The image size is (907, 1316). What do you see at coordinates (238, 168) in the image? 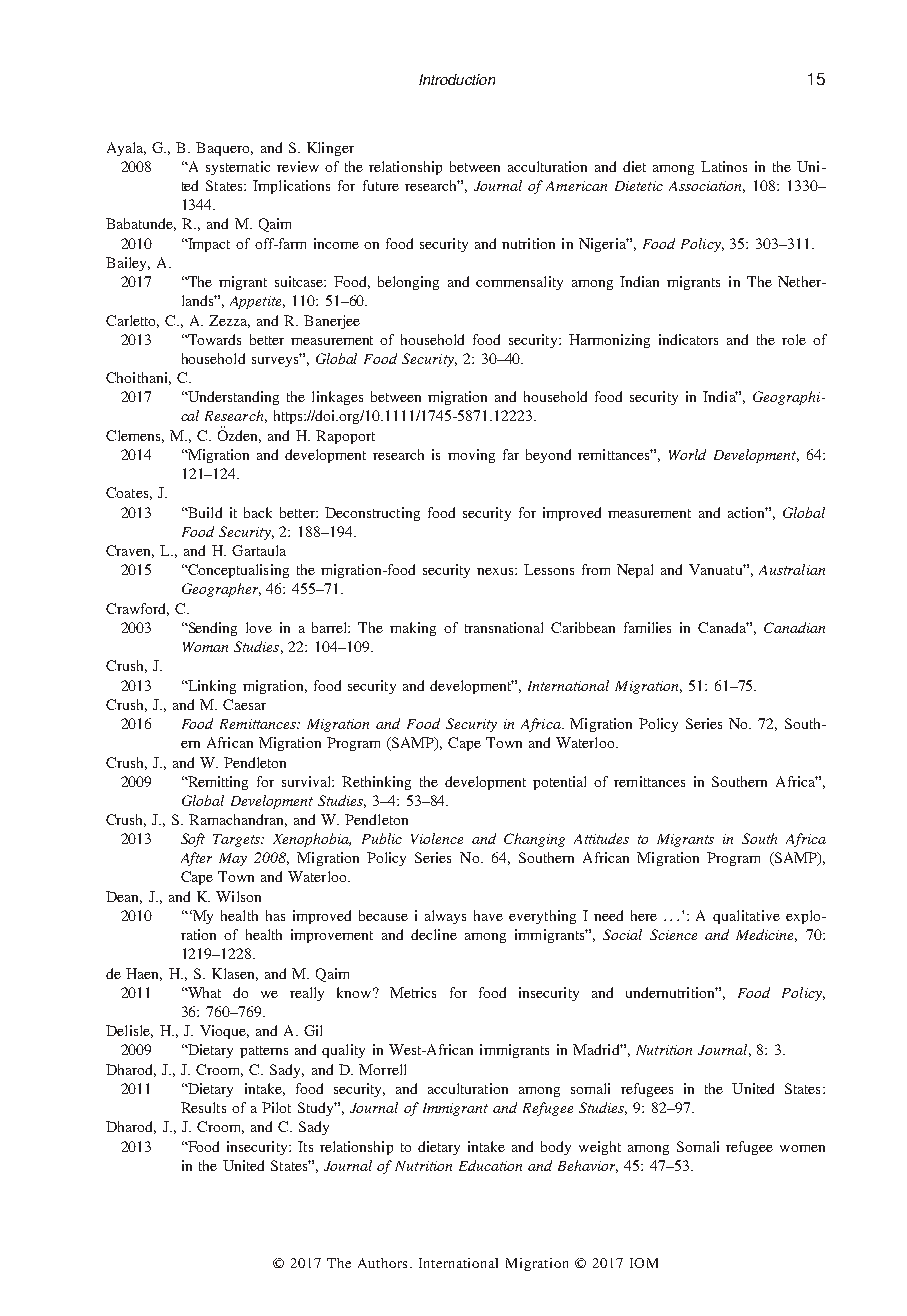
I see `systematic` at bounding box center [238, 168].
